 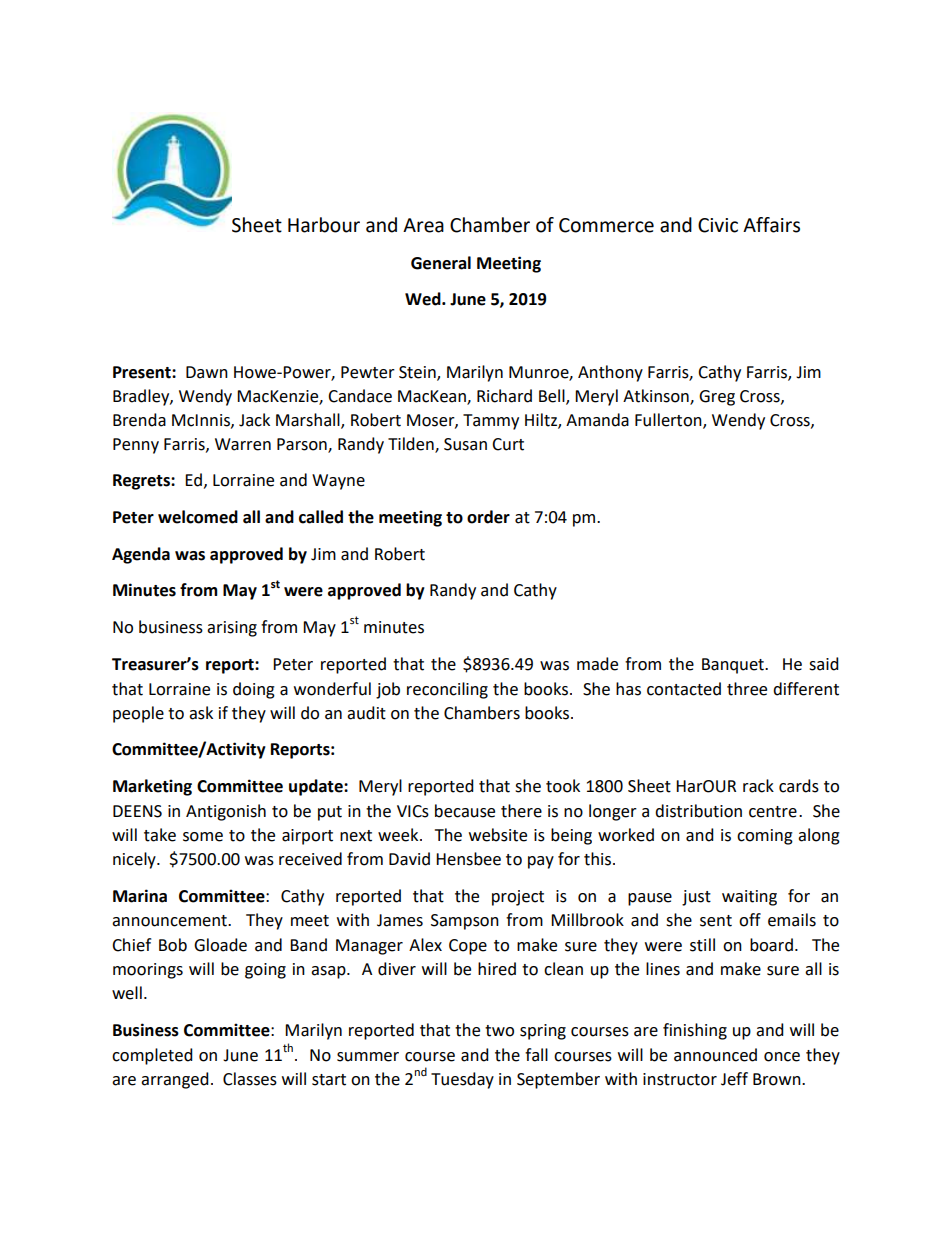 I want to click on Harbour, so click(x=324, y=225).
